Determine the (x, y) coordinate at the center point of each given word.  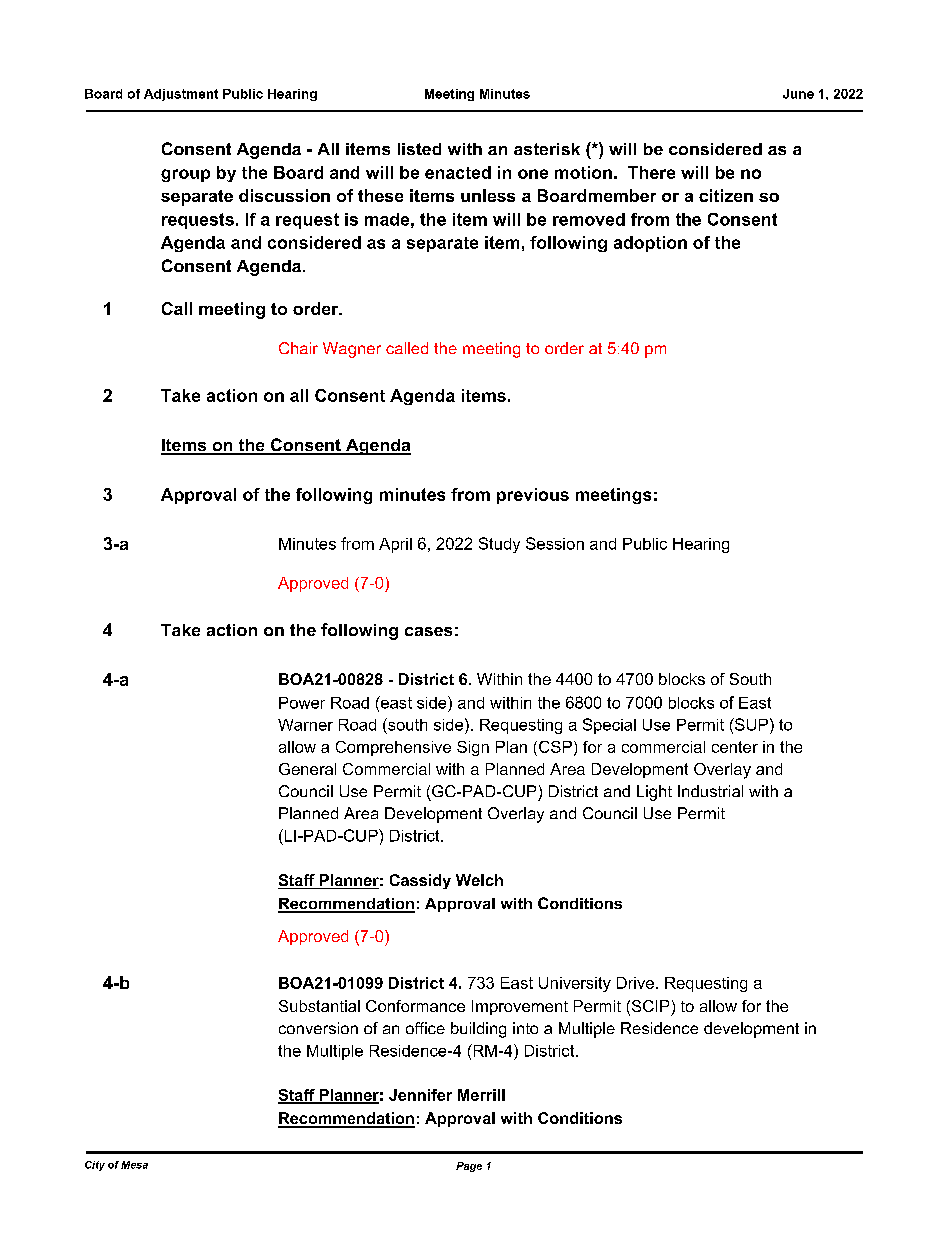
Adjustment (181, 95)
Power (302, 703)
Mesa (134, 1165)
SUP (750, 724)
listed (419, 149)
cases (428, 631)
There (651, 172)
